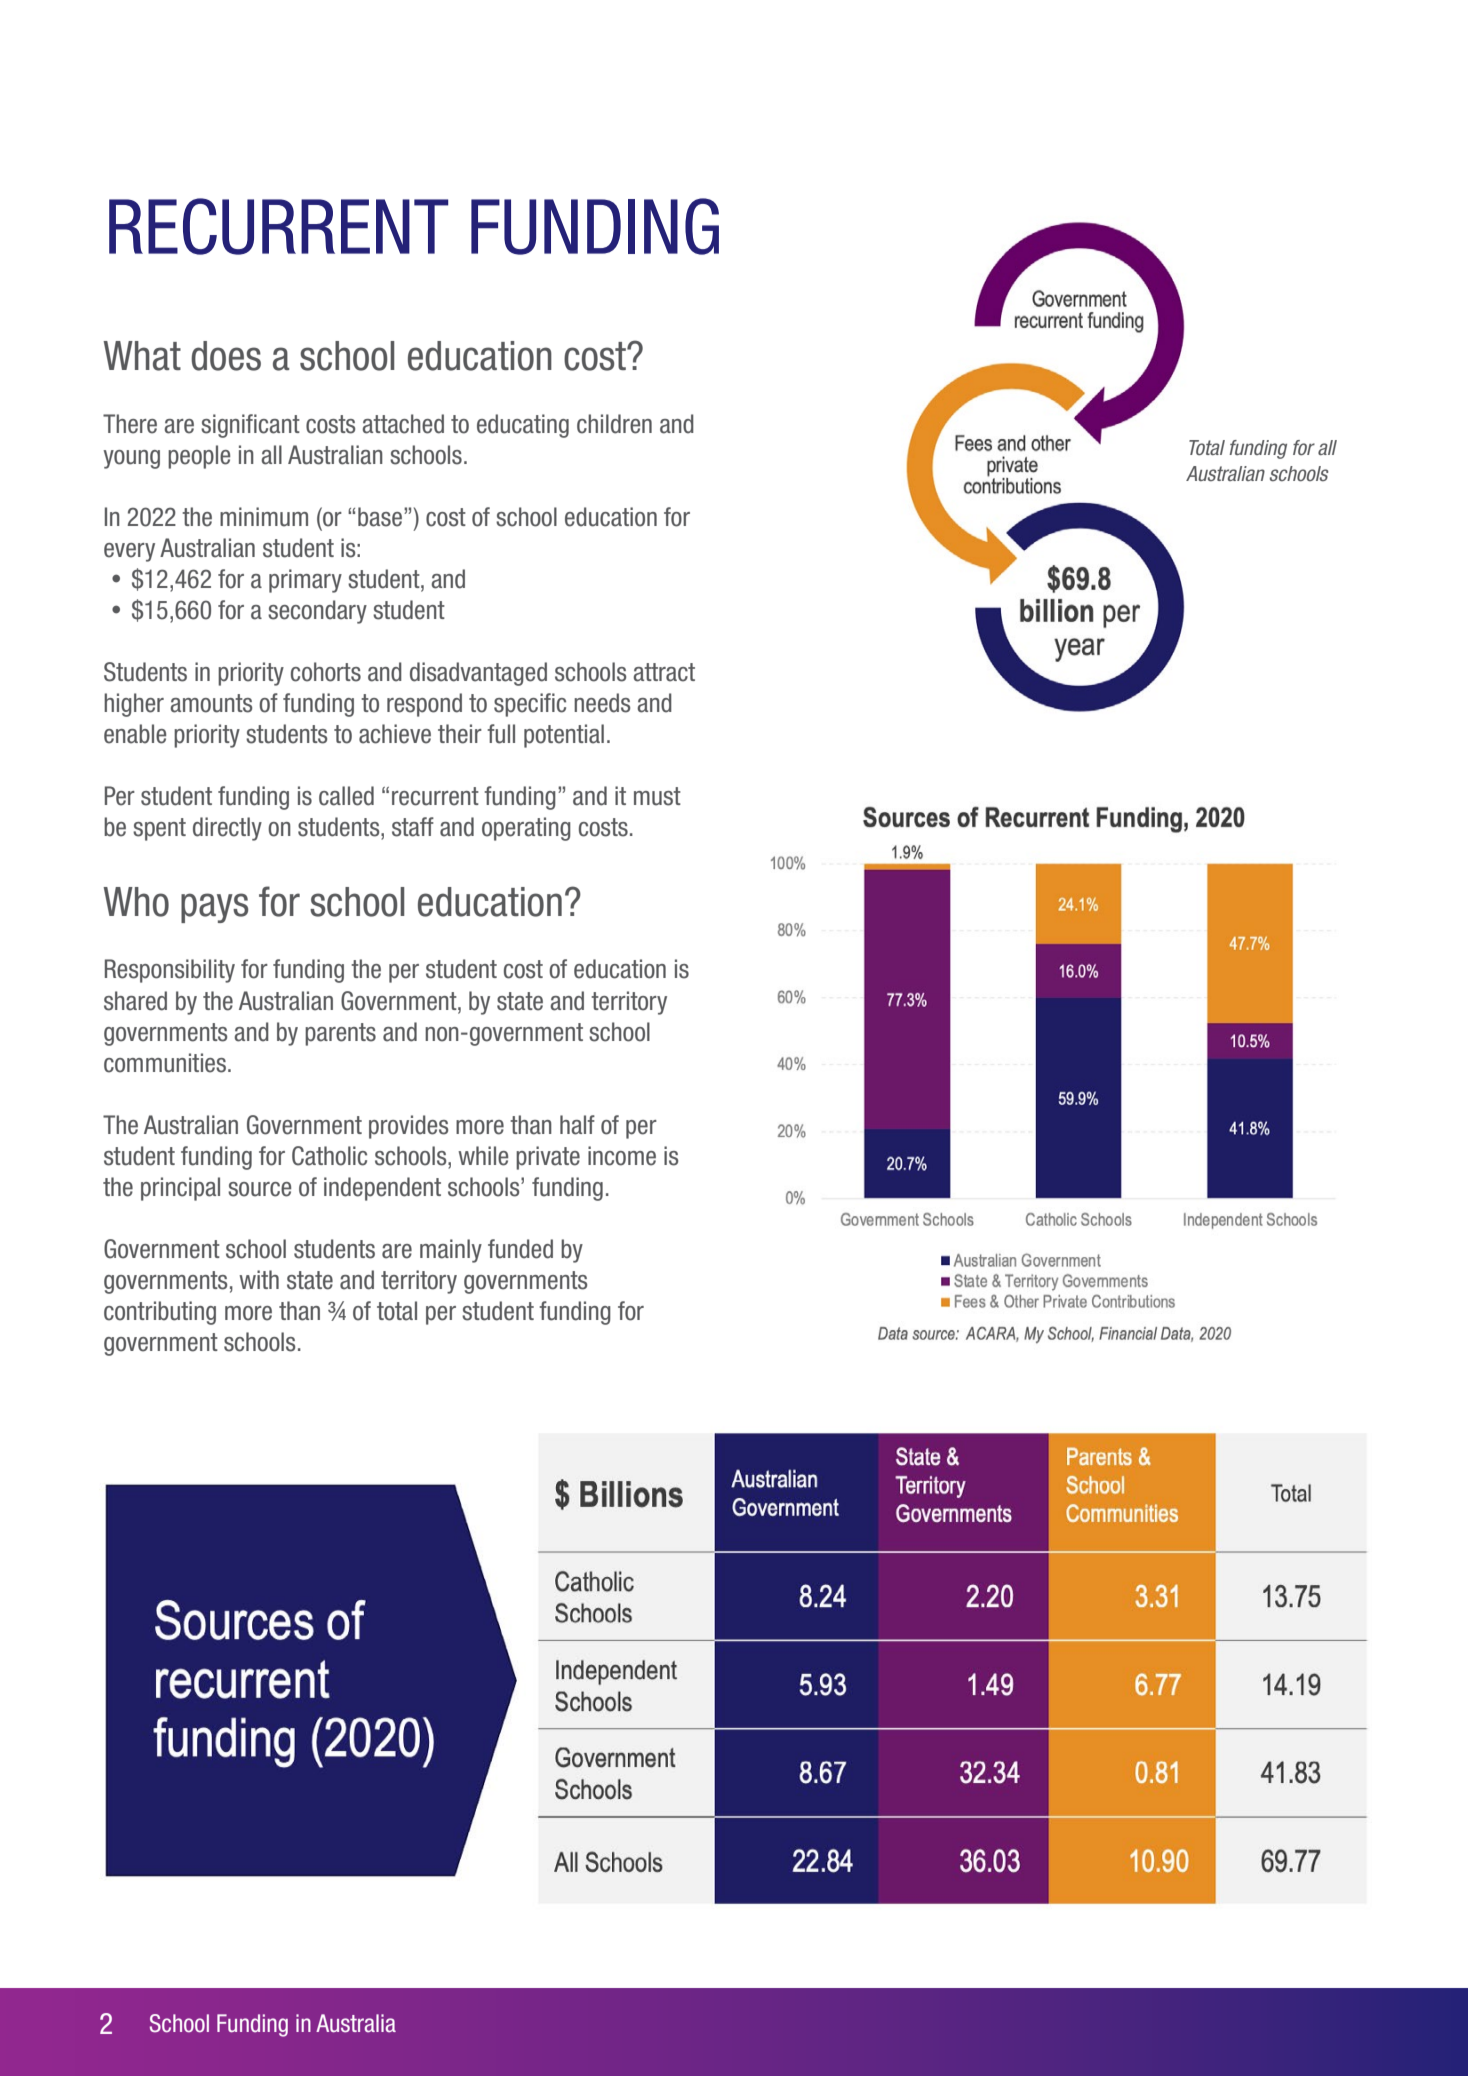 This screenshot has width=1468, height=2076. What do you see at coordinates (614, 424) in the screenshot?
I see `children` at bounding box center [614, 424].
